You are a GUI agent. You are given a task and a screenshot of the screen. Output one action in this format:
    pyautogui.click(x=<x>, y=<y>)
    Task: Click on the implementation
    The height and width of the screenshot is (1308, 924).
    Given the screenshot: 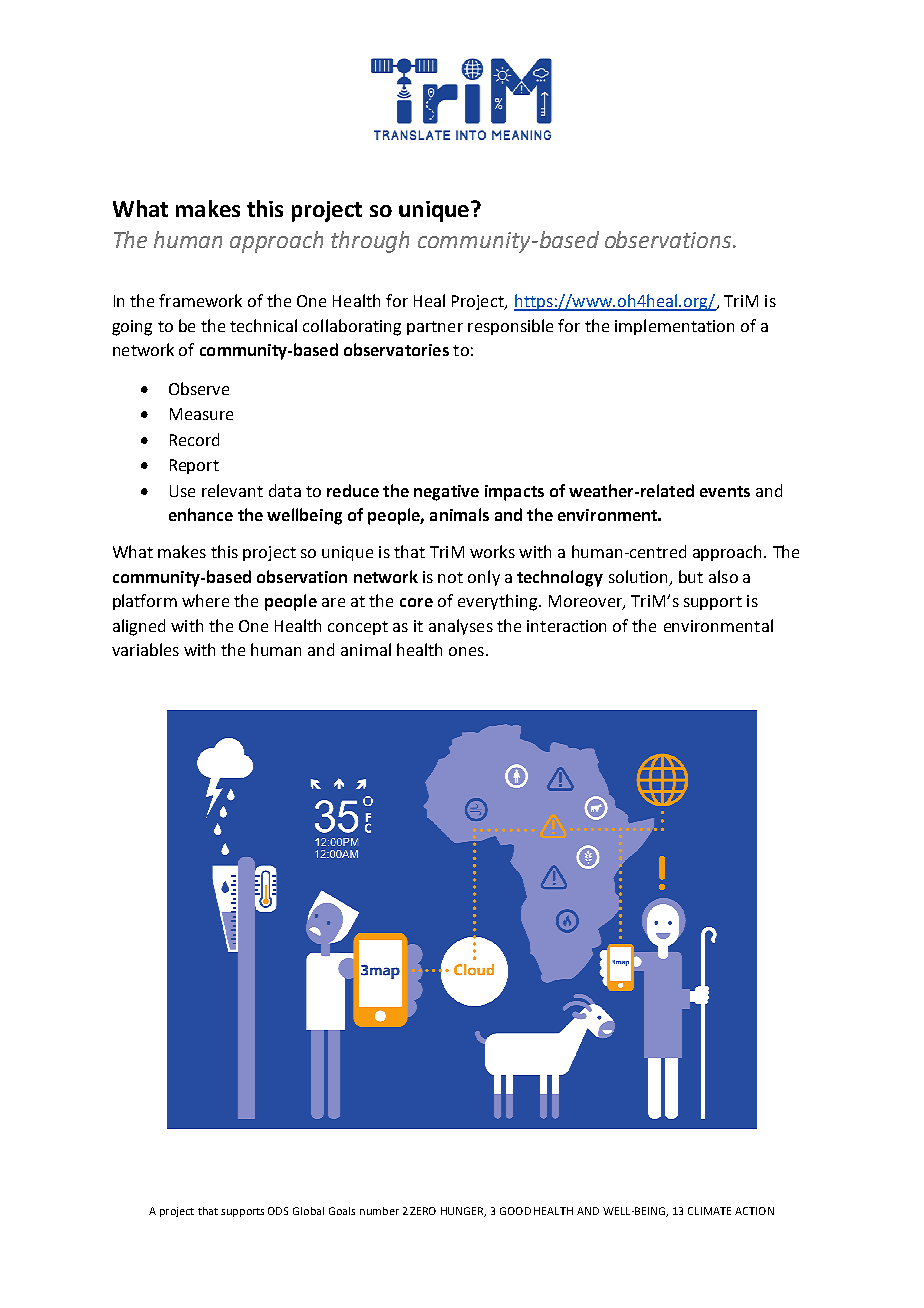 What is the action you would take?
    pyautogui.click(x=674, y=327)
